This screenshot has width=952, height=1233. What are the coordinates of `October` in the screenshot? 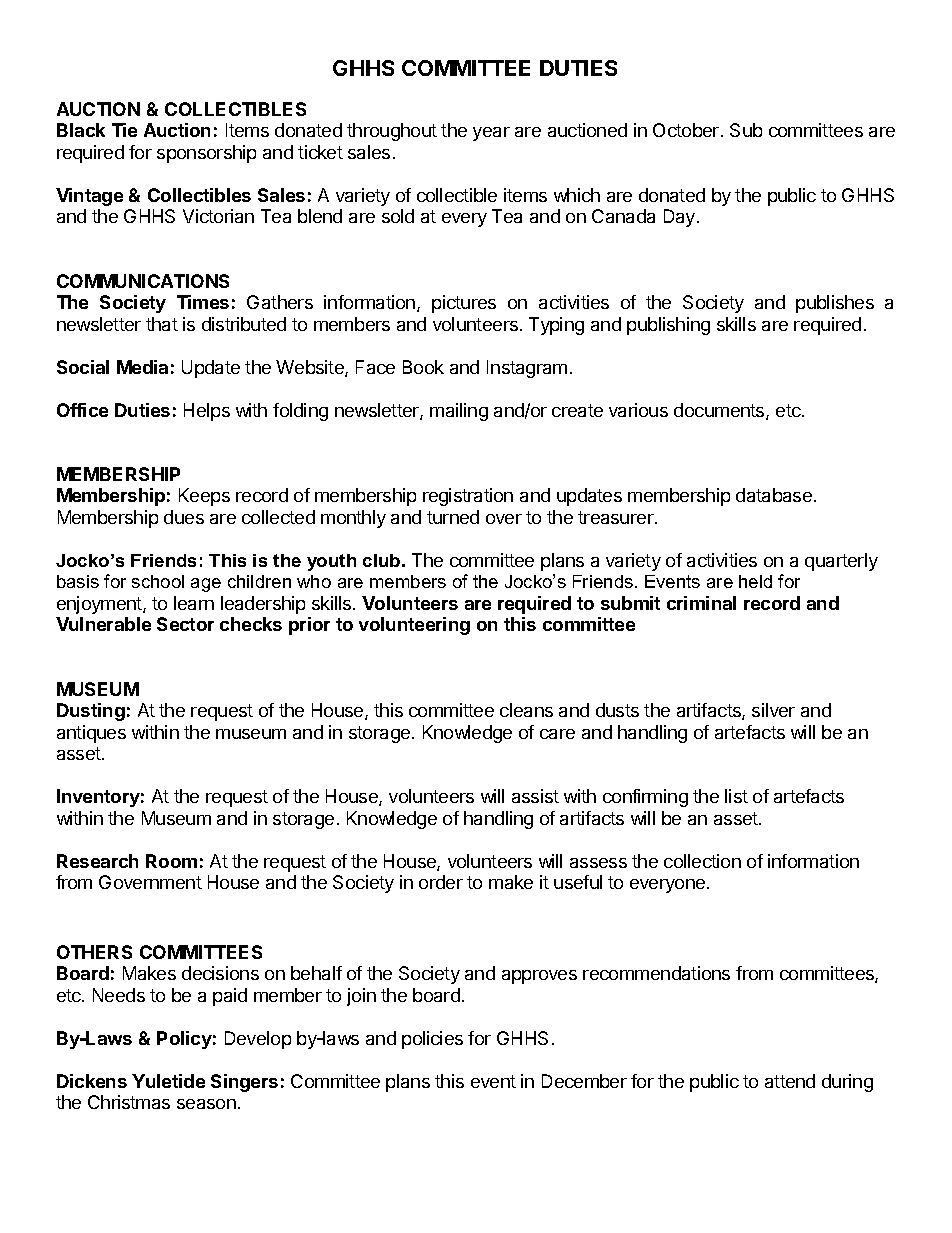 It's located at (687, 130).
